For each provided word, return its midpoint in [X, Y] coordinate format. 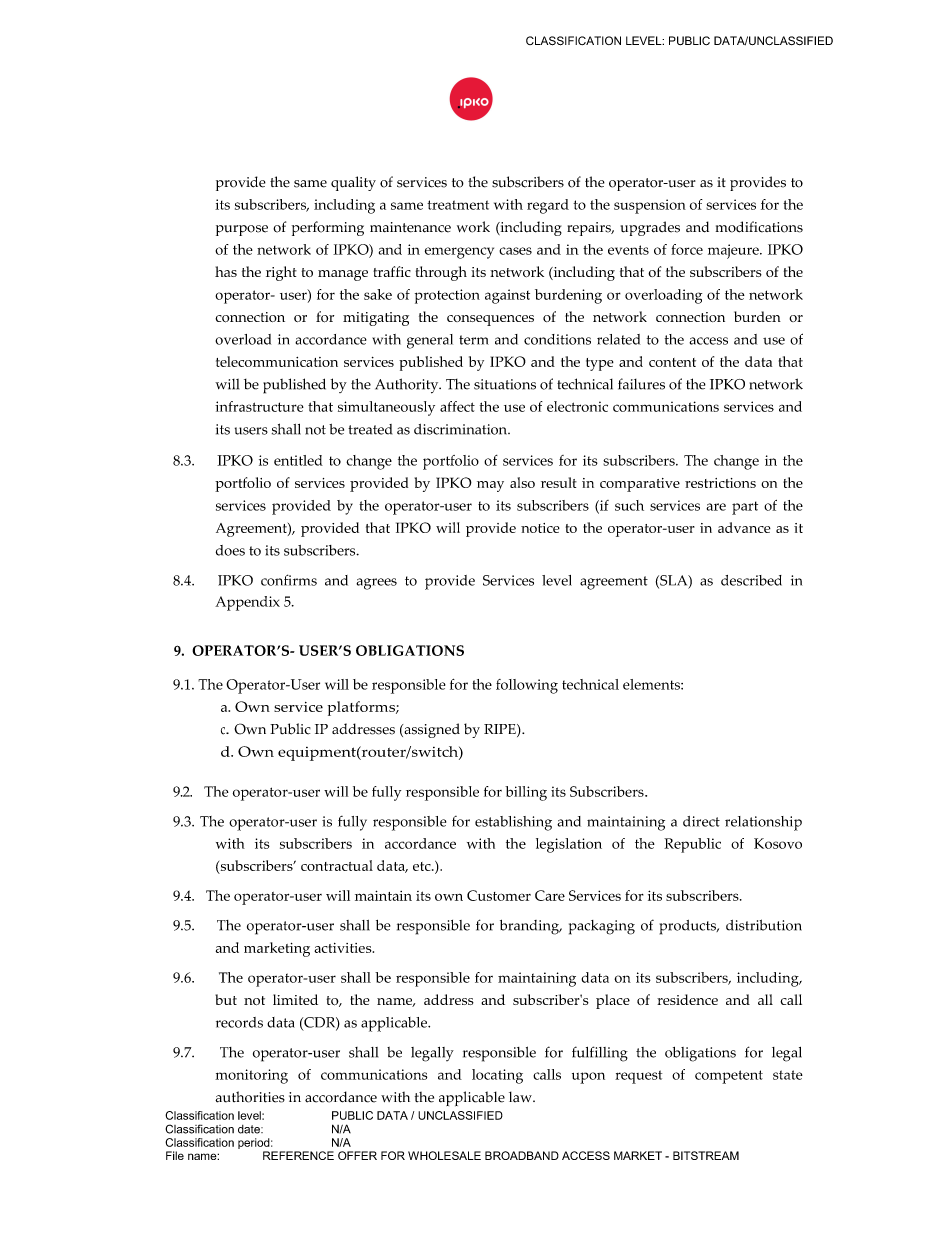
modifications [759, 227]
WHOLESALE [444, 1155]
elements [652, 684]
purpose [242, 230]
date [250, 1129]
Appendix [247, 603]
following [527, 686]
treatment [458, 205]
